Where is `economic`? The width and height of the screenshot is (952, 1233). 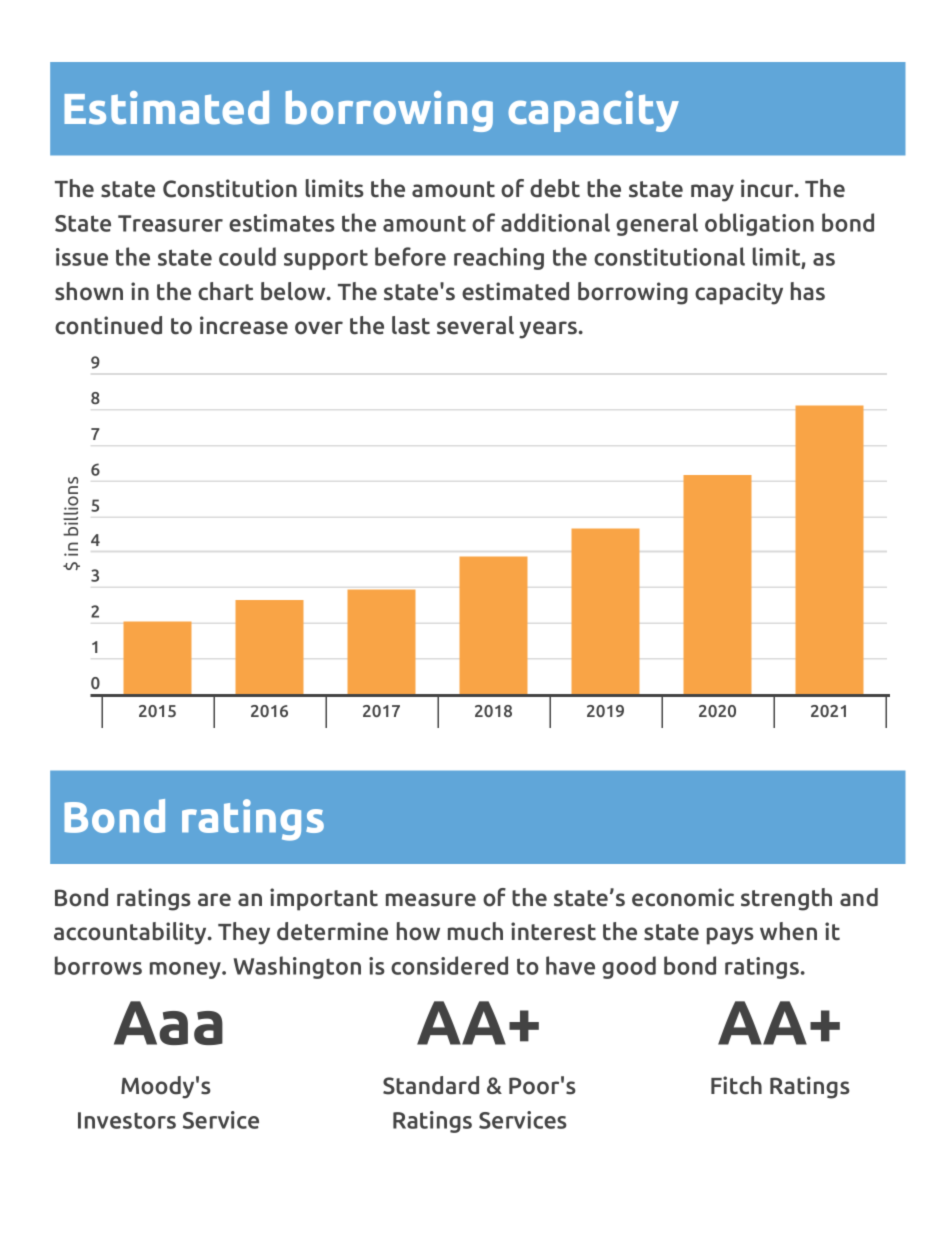 economic is located at coordinates (683, 897).
